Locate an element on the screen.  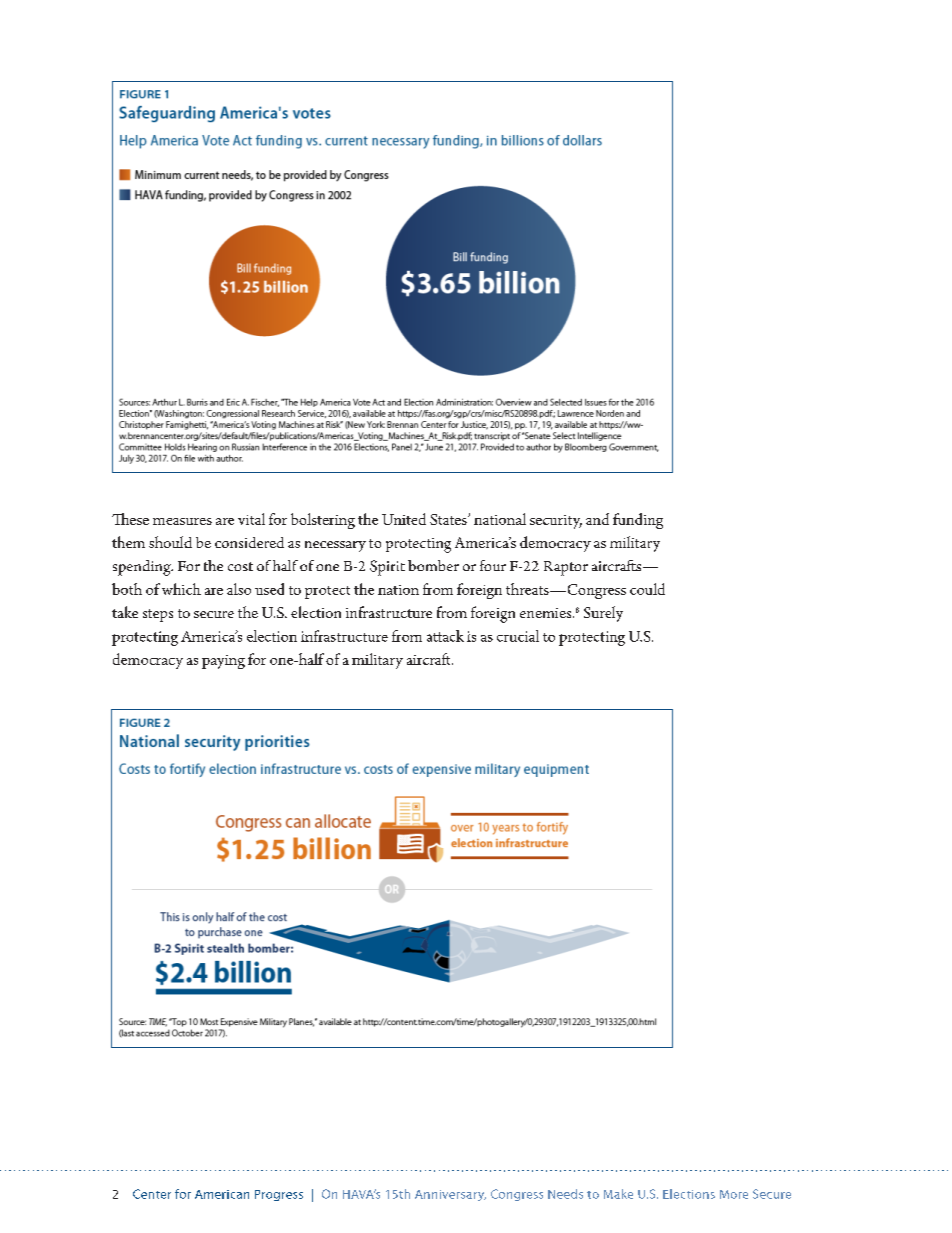
States is located at coordinates (449, 519).
